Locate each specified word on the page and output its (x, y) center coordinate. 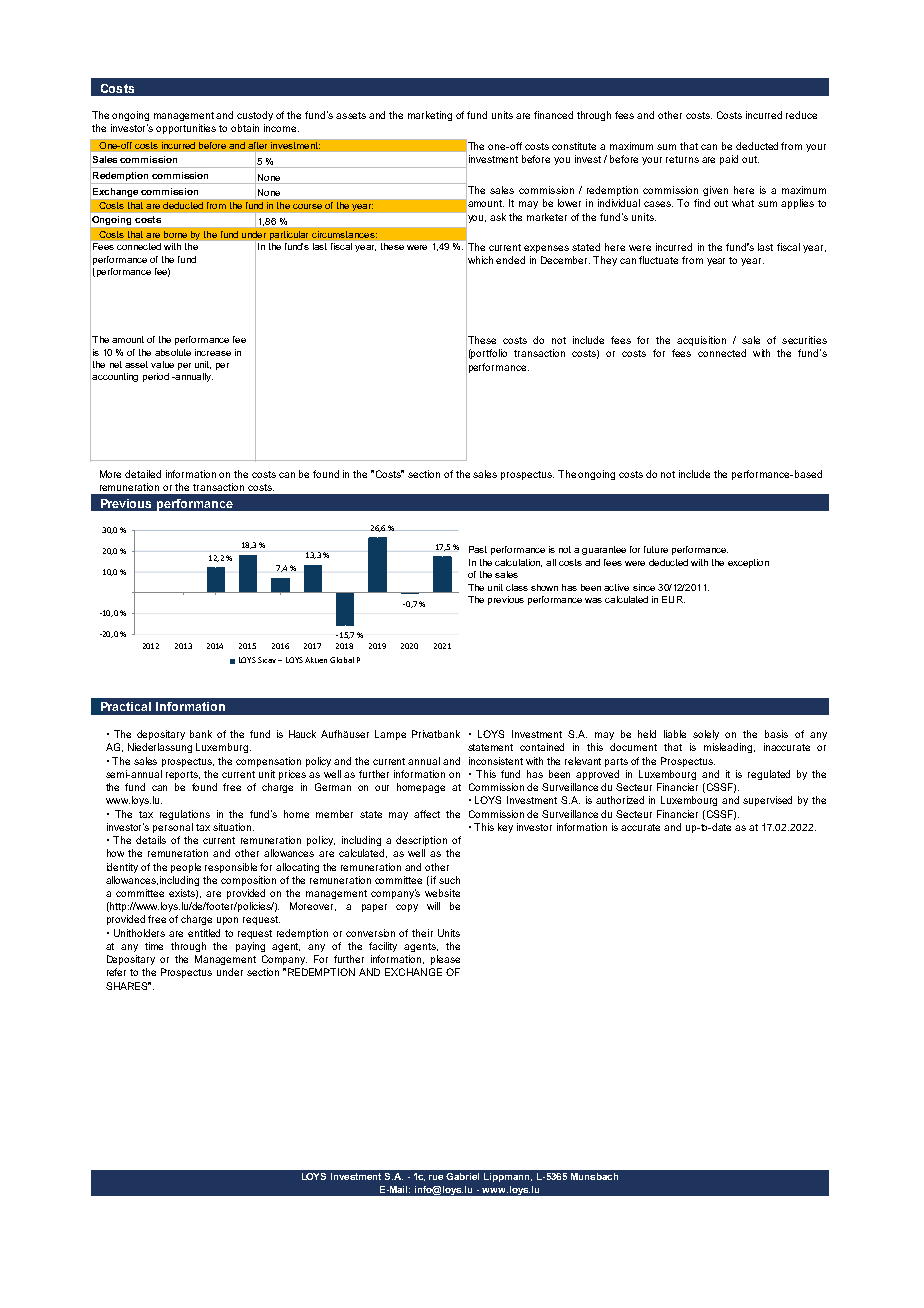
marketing (430, 116)
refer (116, 972)
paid (729, 160)
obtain (245, 128)
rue (436, 1177)
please (445, 960)
